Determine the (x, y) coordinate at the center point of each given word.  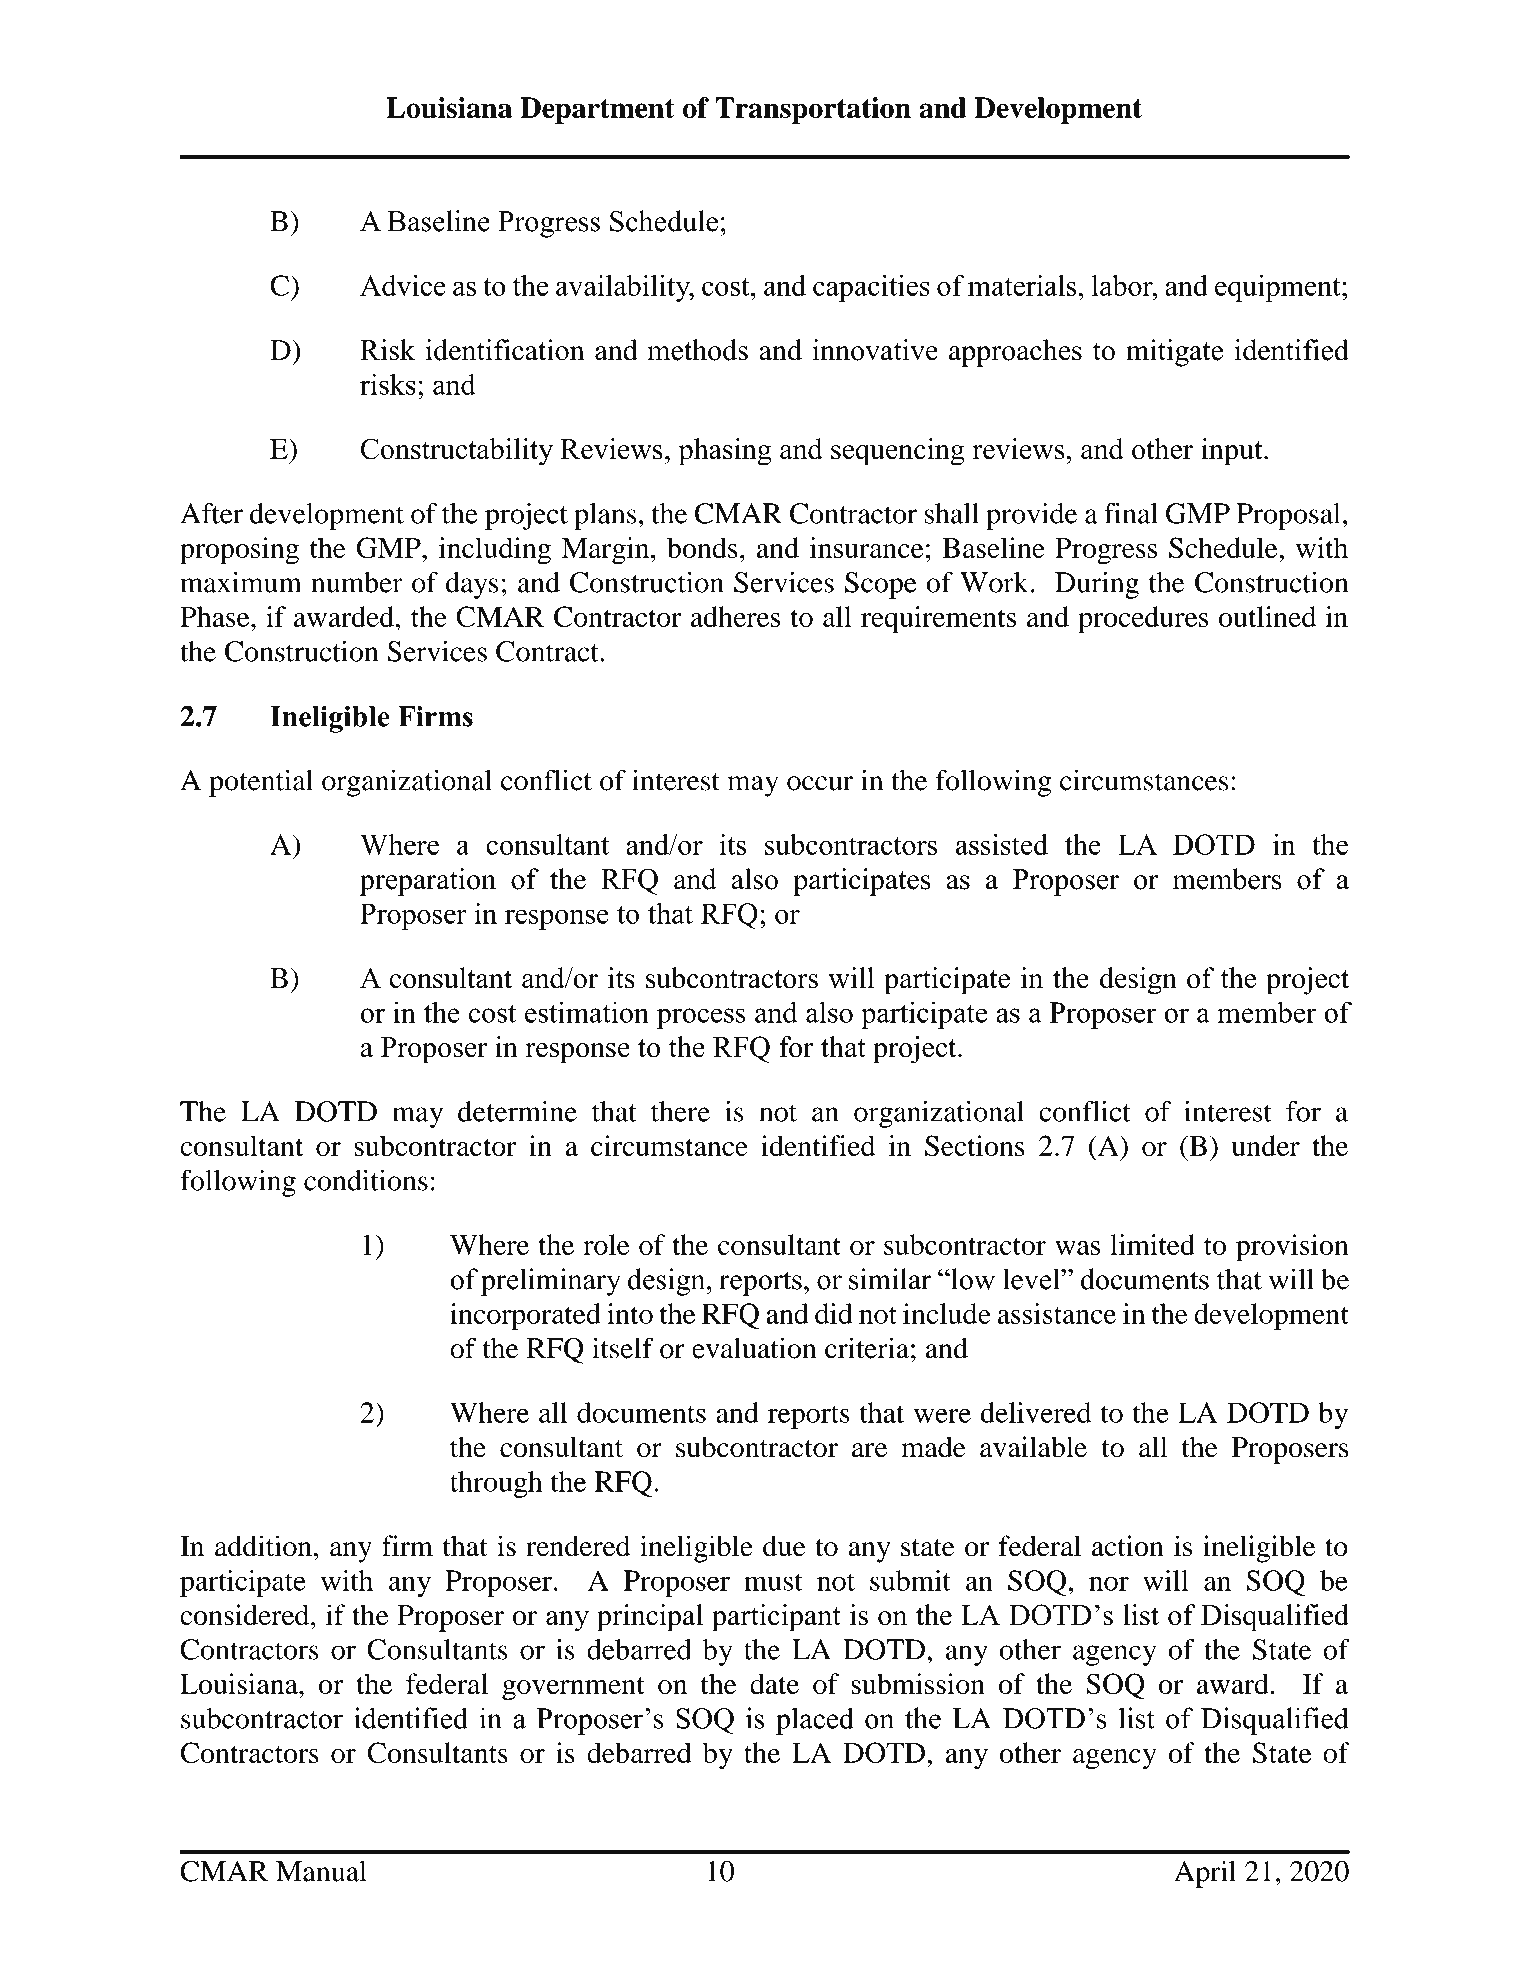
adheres (735, 616)
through (496, 1484)
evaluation (754, 1348)
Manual (321, 1871)
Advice (403, 285)
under (1266, 1145)
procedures (1143, 620)
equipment (1279, 288)
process (701, 1018)
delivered (1036, 1412)
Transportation (813, 110)
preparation (428, 882)
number (357, 582)
